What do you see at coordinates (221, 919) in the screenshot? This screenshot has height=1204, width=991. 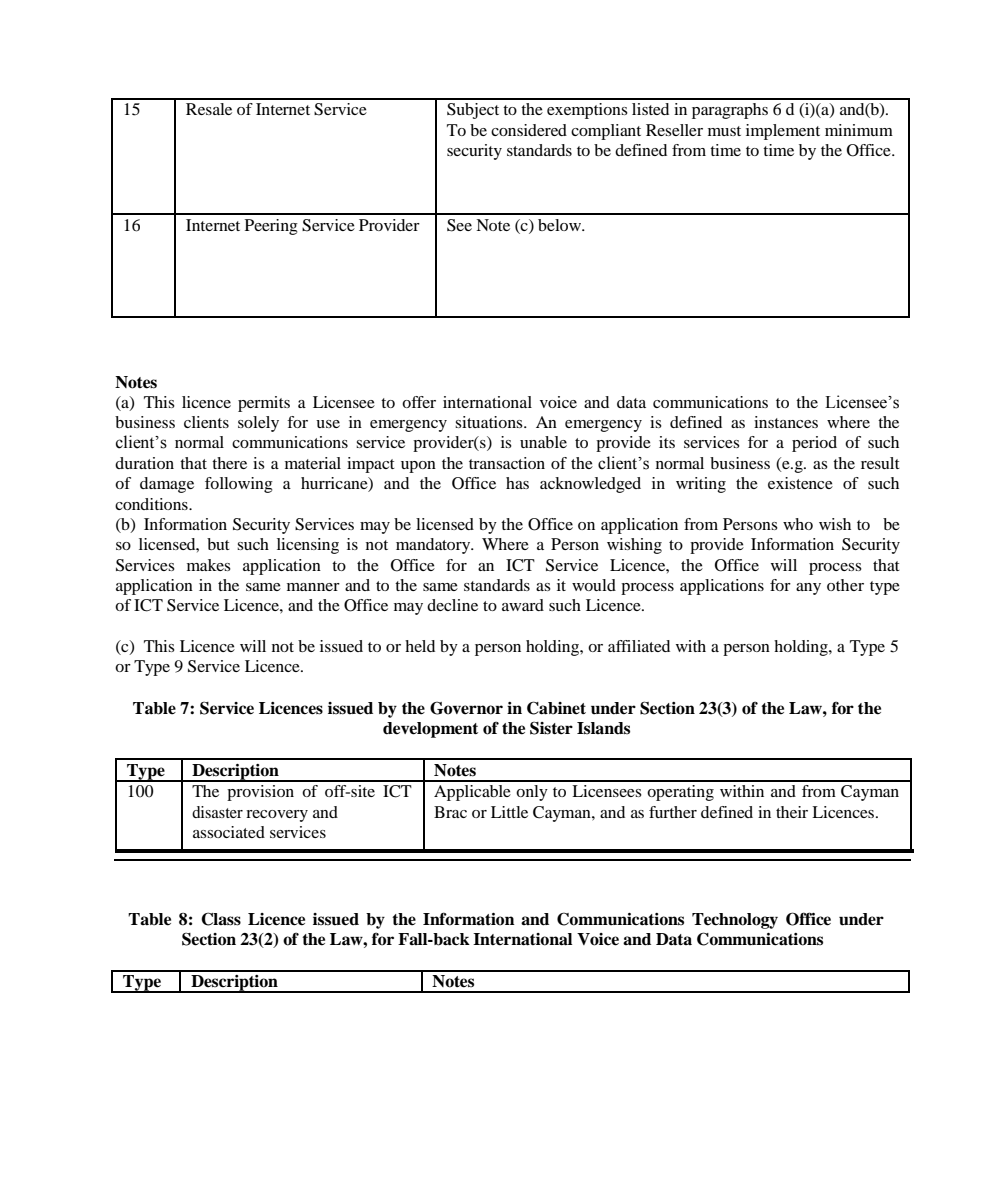 I see `Class` at bounding box center [221, 919].
